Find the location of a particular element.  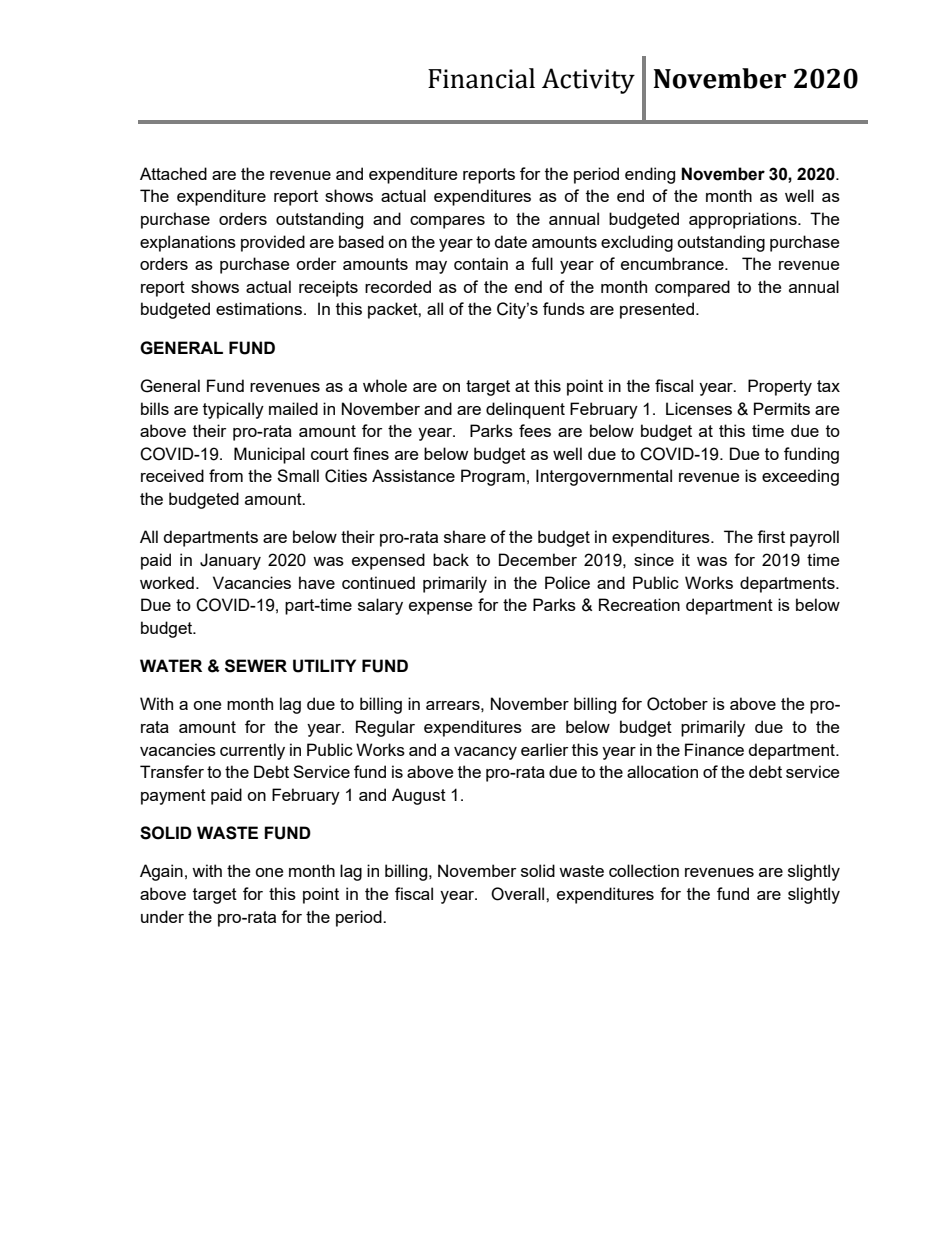

exceeding is located at coordinates (800, 477).
